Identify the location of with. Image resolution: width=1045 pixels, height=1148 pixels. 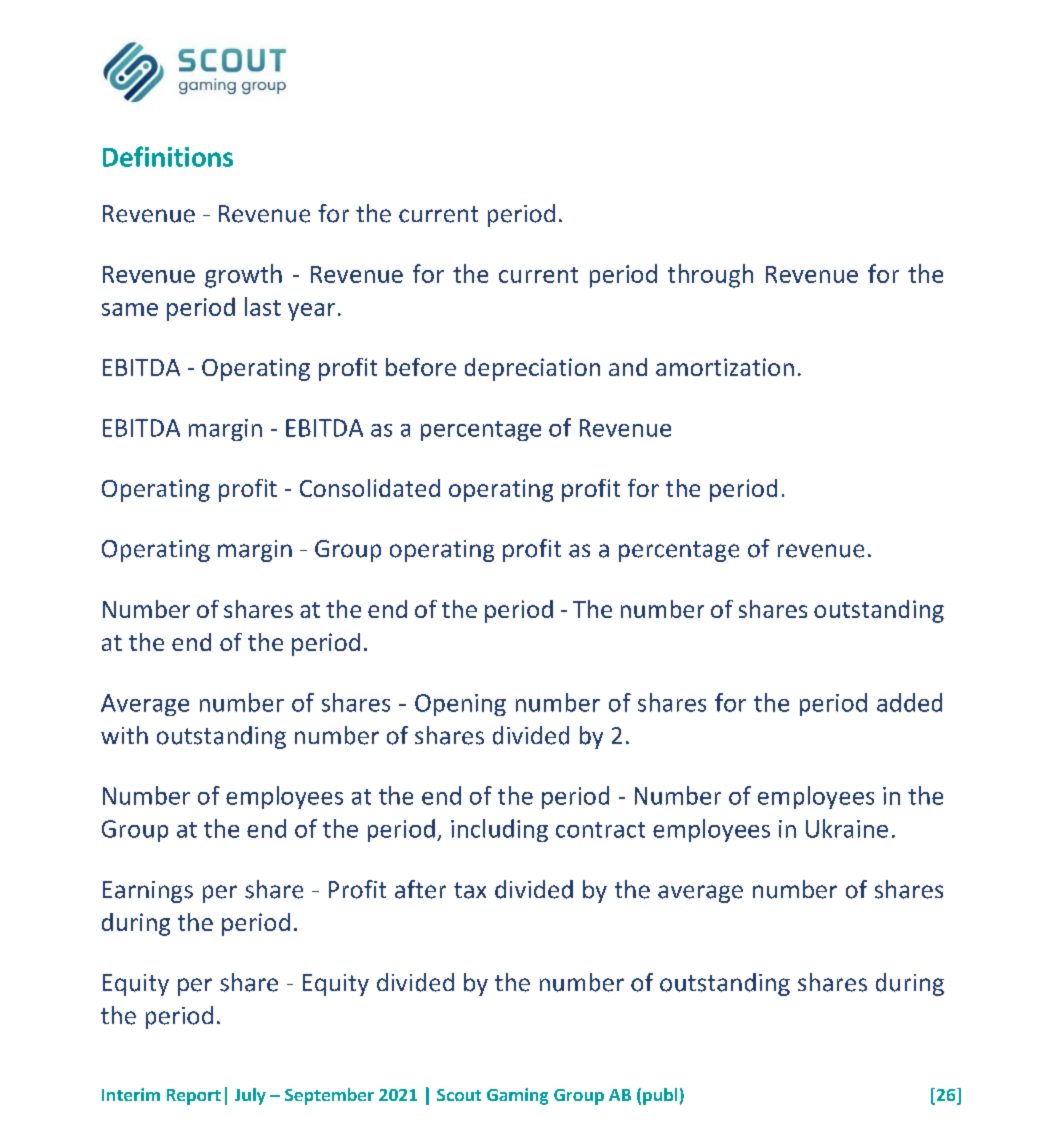
(124, 735).
